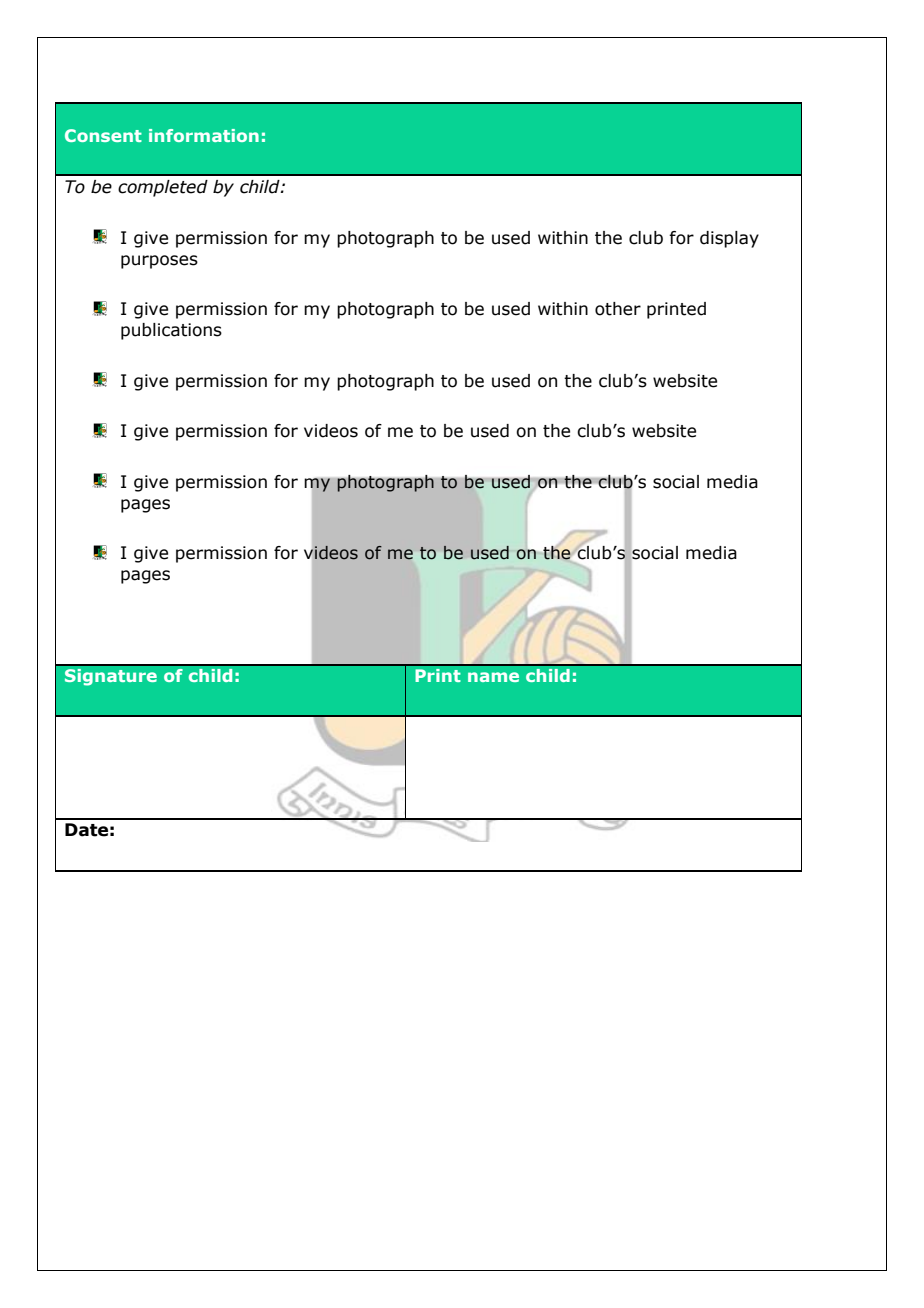 The height and width of the screenshot is (1308, 924). What do you see at coordinates (493, 677) in the screenshot?
I see `name` at bounding box center [493, 677].
